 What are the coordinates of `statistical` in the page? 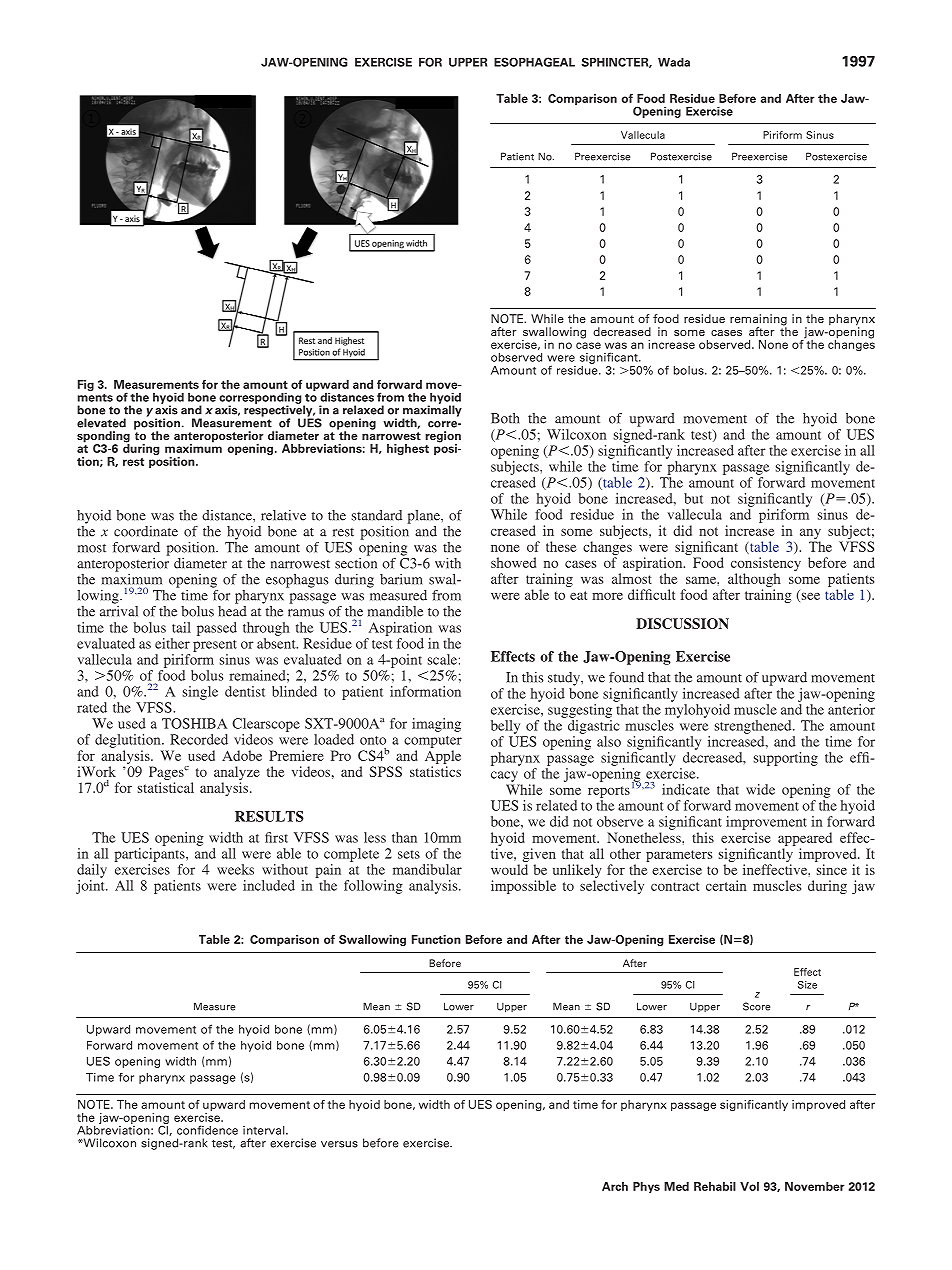 It's located at (166, 787).
